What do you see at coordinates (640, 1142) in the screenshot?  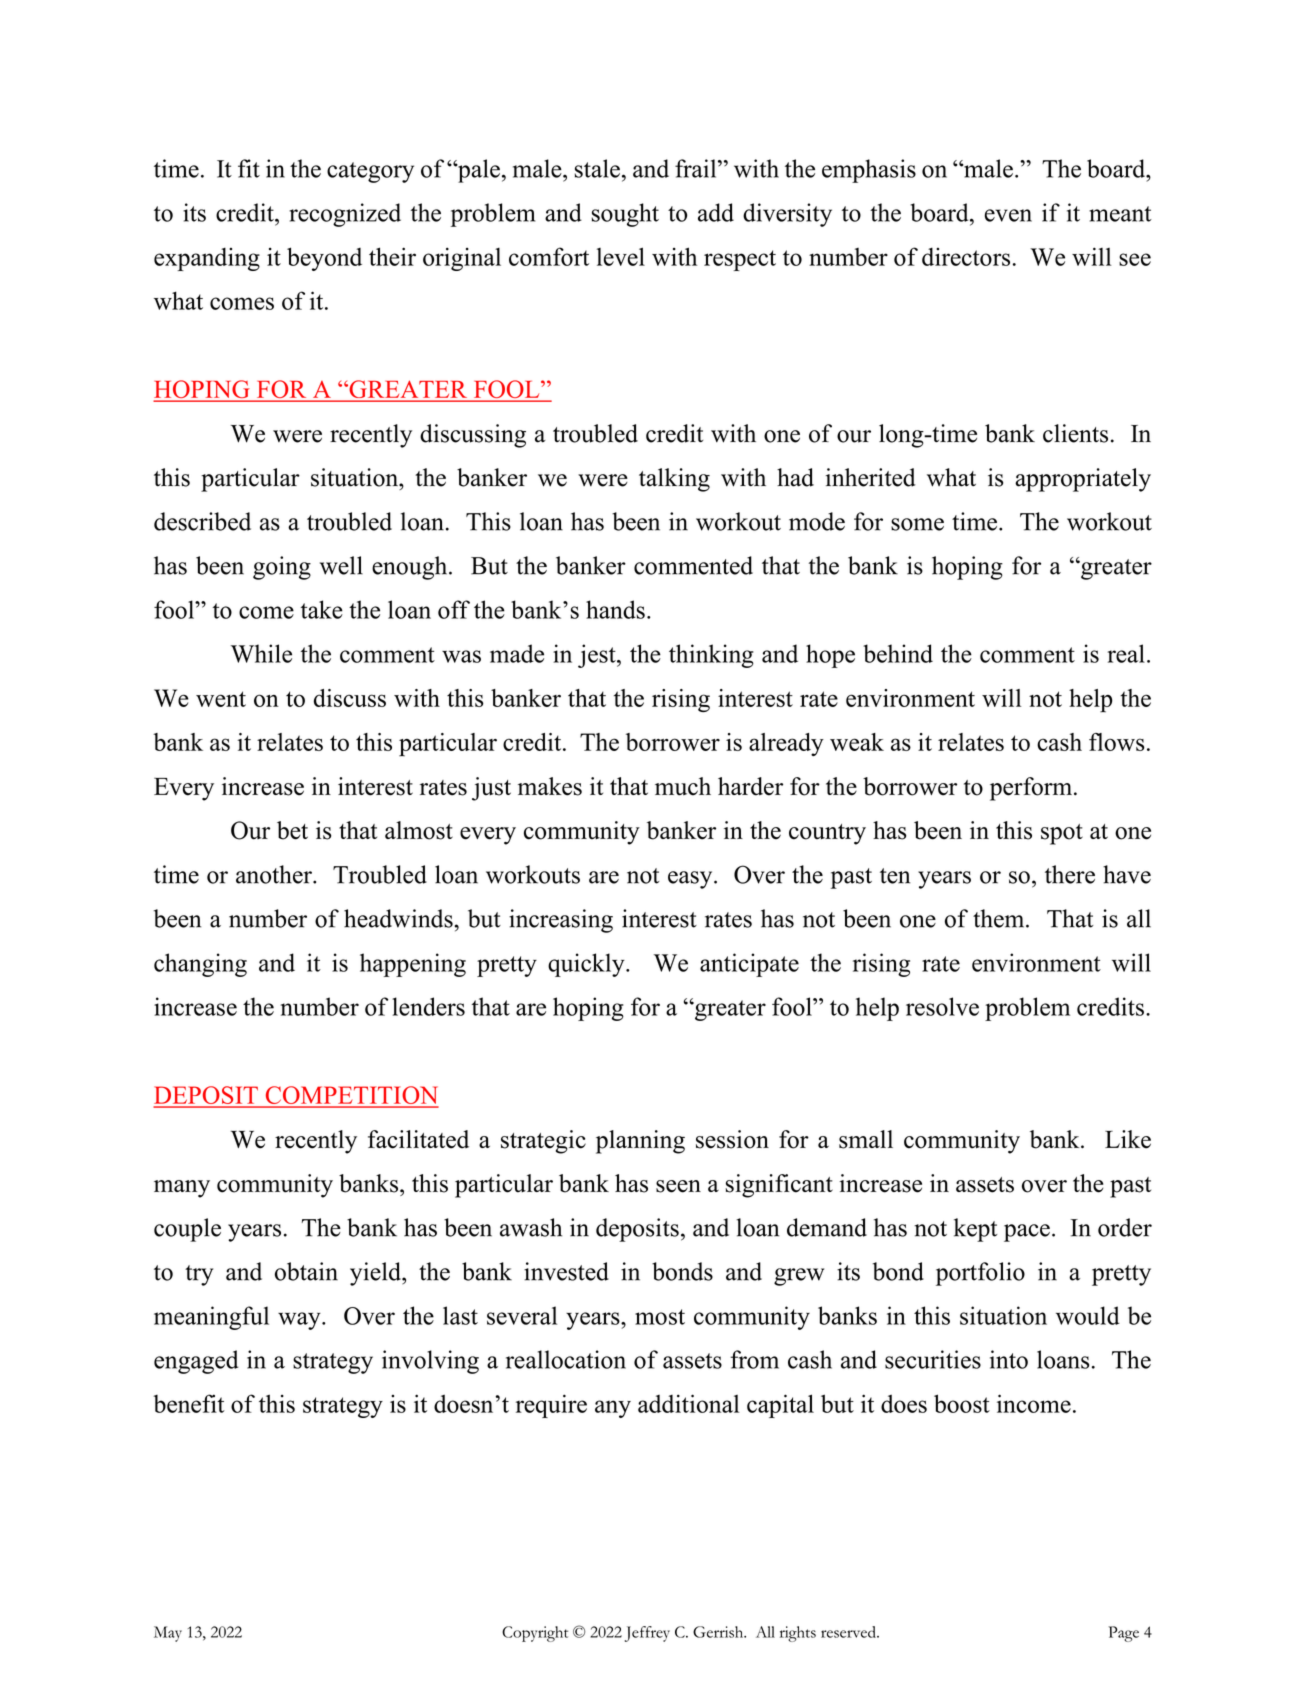 I see `planning` at bounding box center [640, 1142].
